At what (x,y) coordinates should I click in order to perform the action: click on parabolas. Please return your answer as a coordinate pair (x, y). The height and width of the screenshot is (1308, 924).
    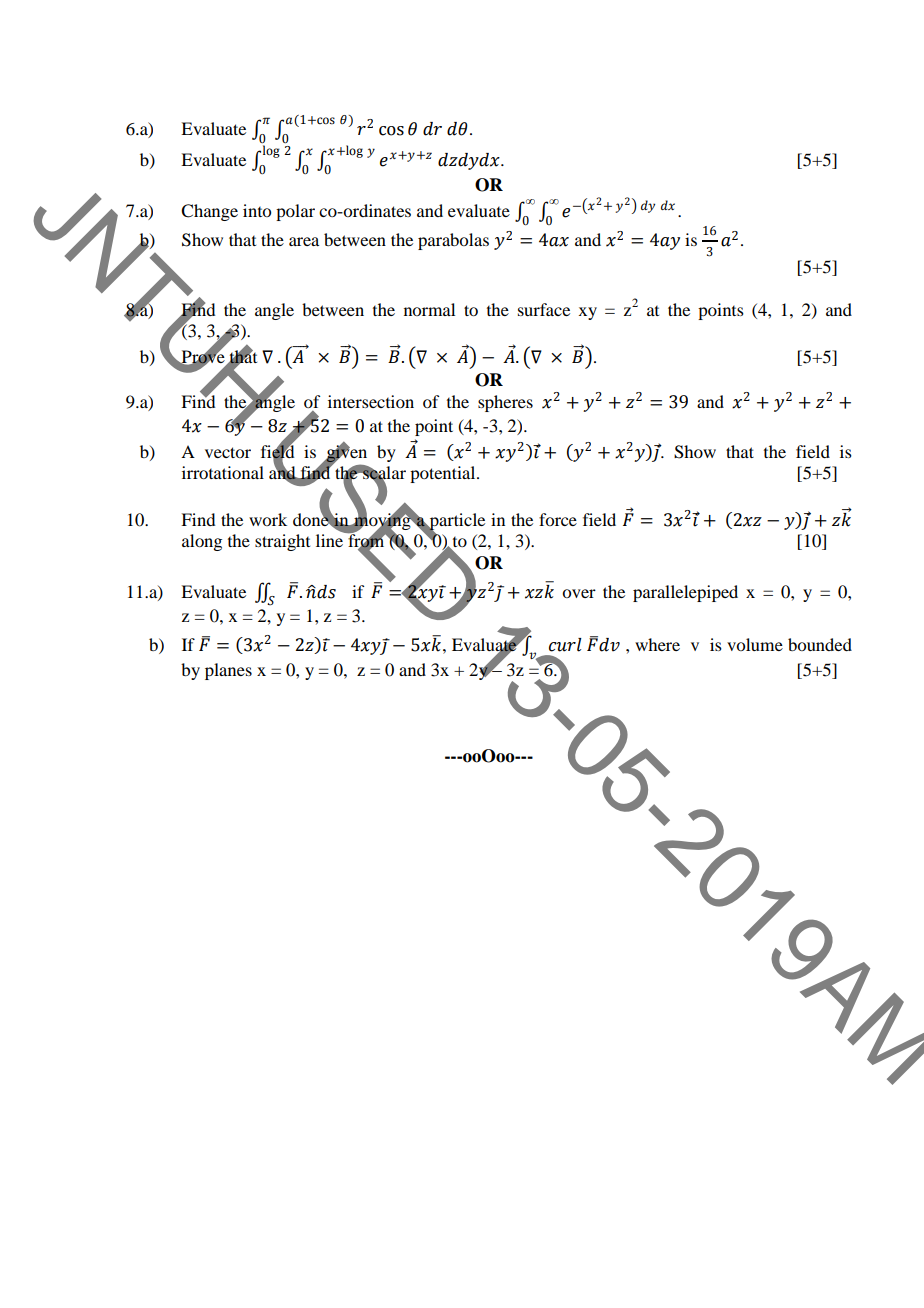
    Looking at the image, I should click on (453, 241).
